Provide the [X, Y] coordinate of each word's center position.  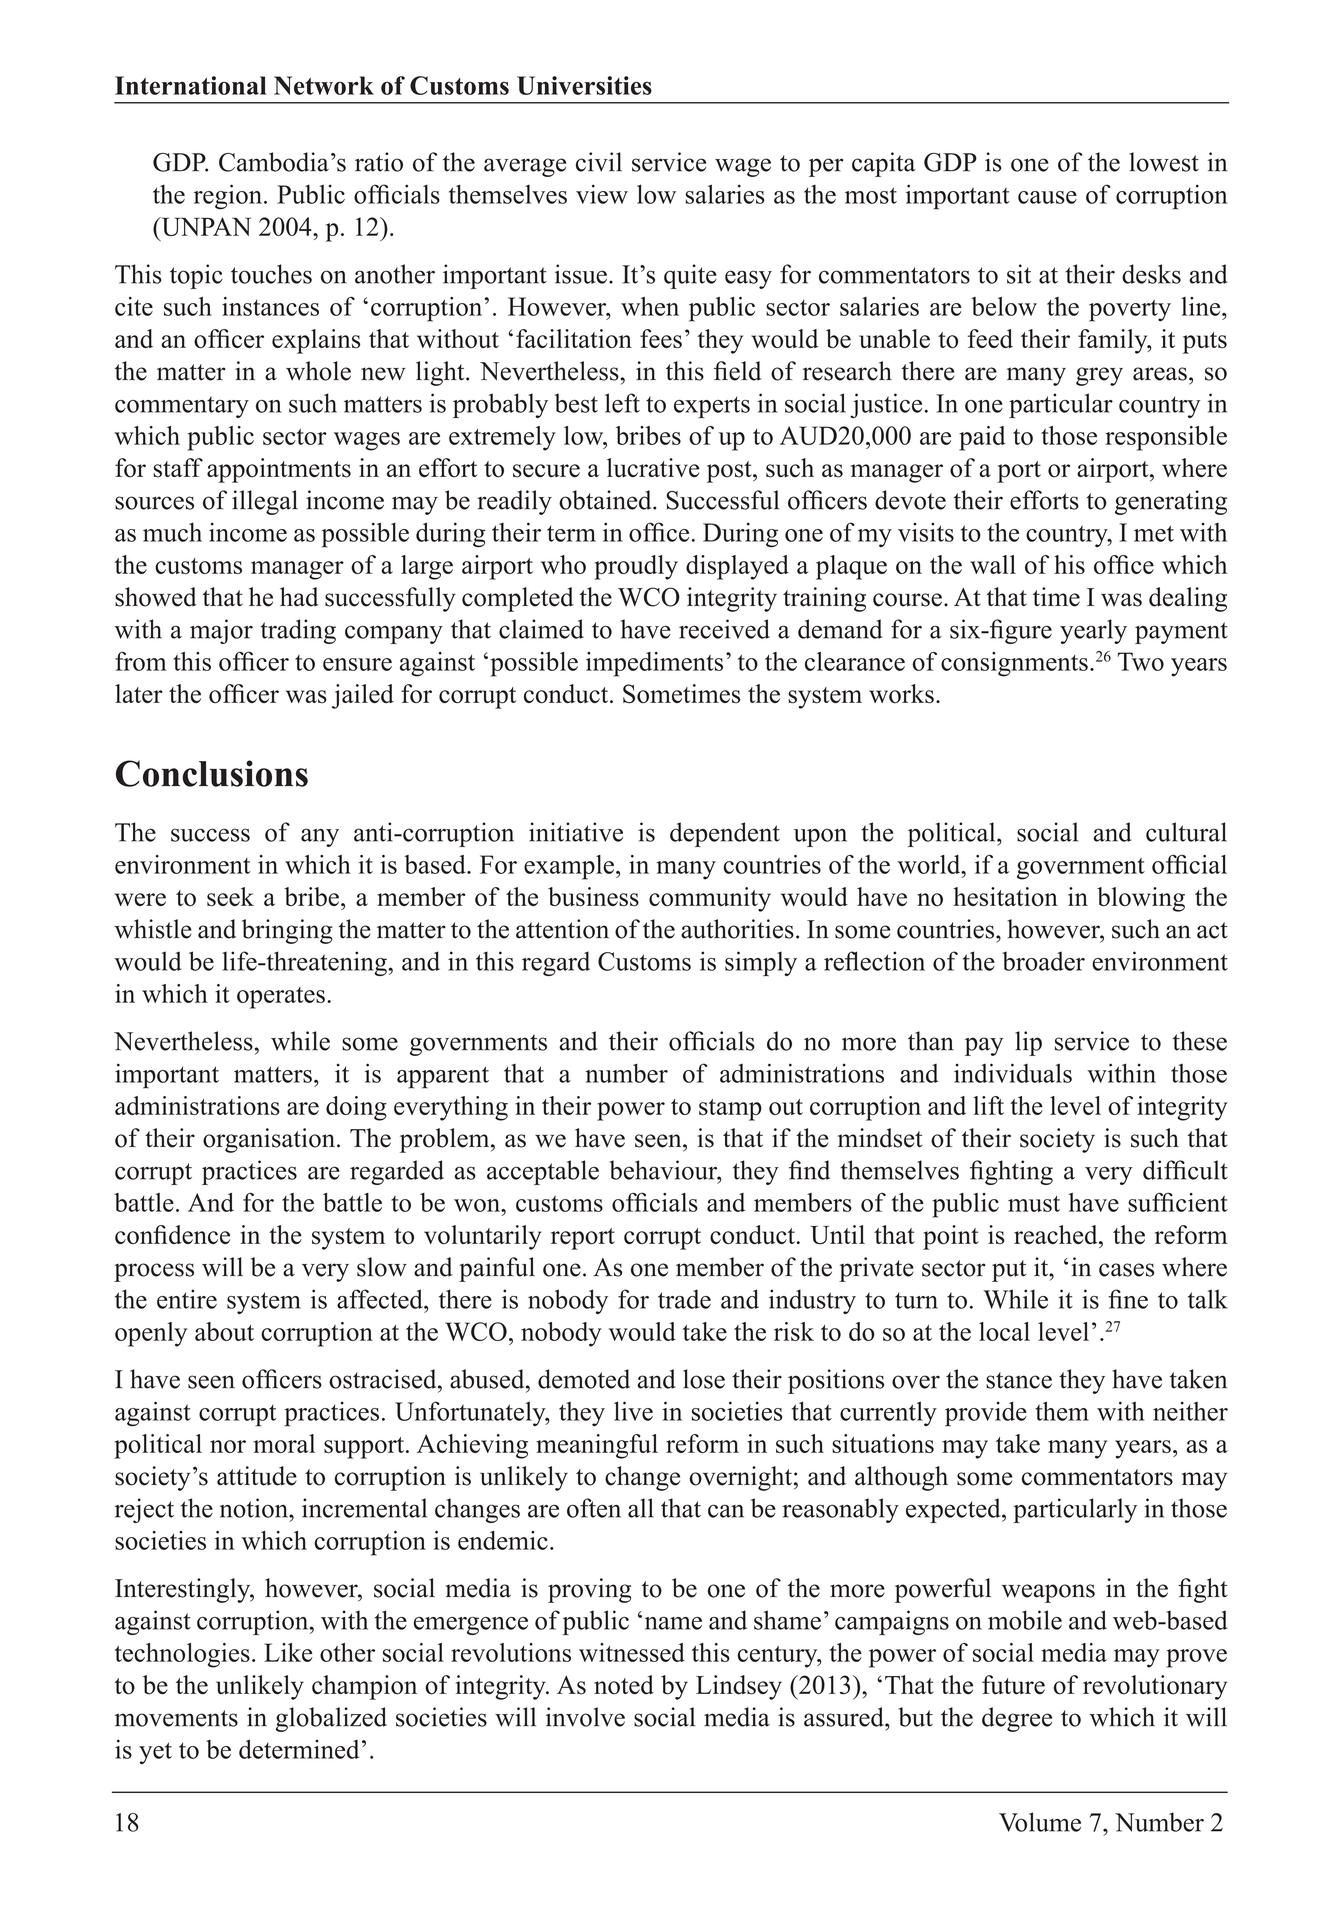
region [228, 196]
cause [1047, 197]
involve [585, 1717]
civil [599, 162]
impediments [654, 664]
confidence [172, 1234]
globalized [331, 1719]
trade [684, 1299]
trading [298, 631]
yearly [1093, 631]
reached [1057, 1234]
